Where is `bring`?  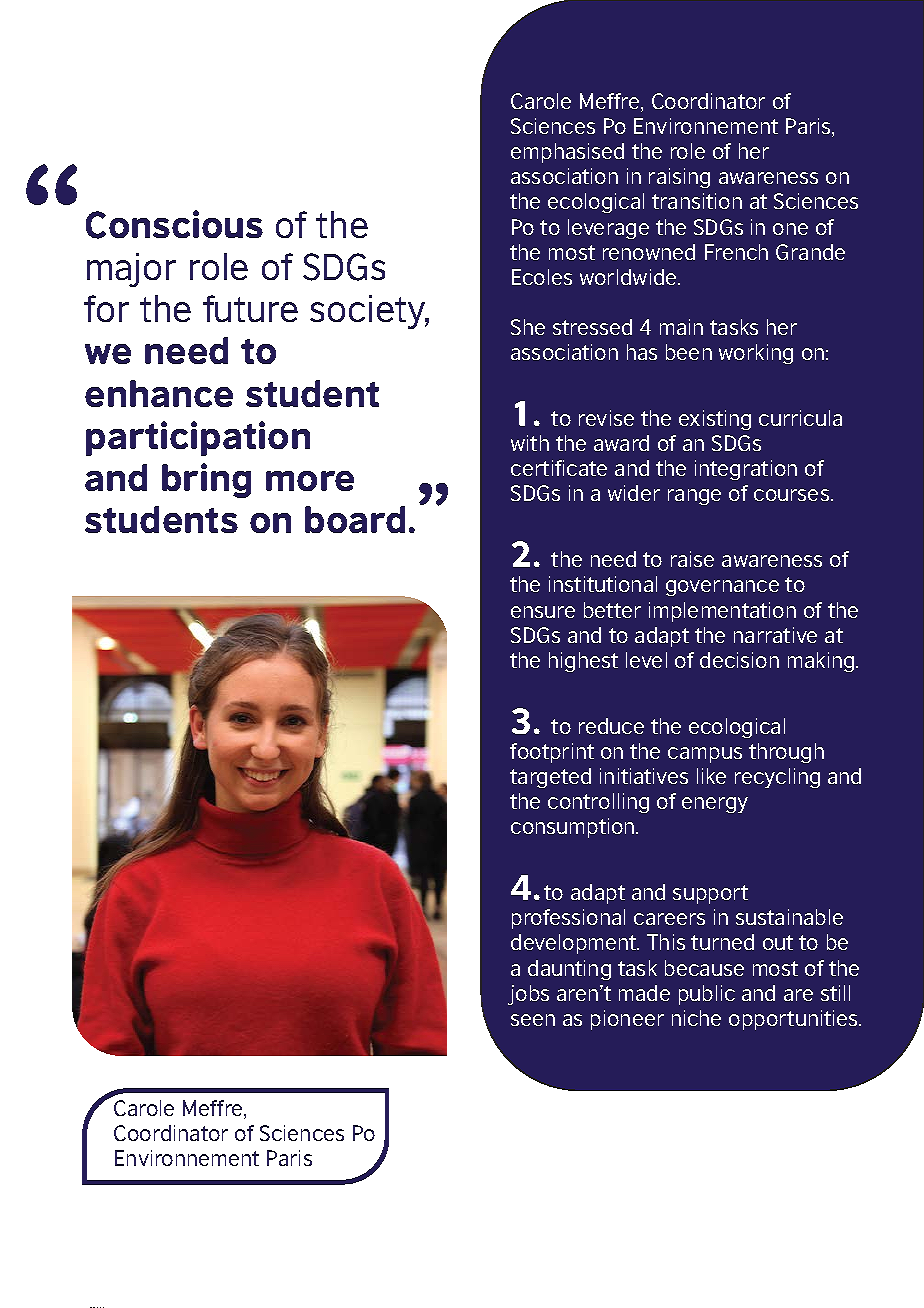
bring is located at coordinates (206, 480).
